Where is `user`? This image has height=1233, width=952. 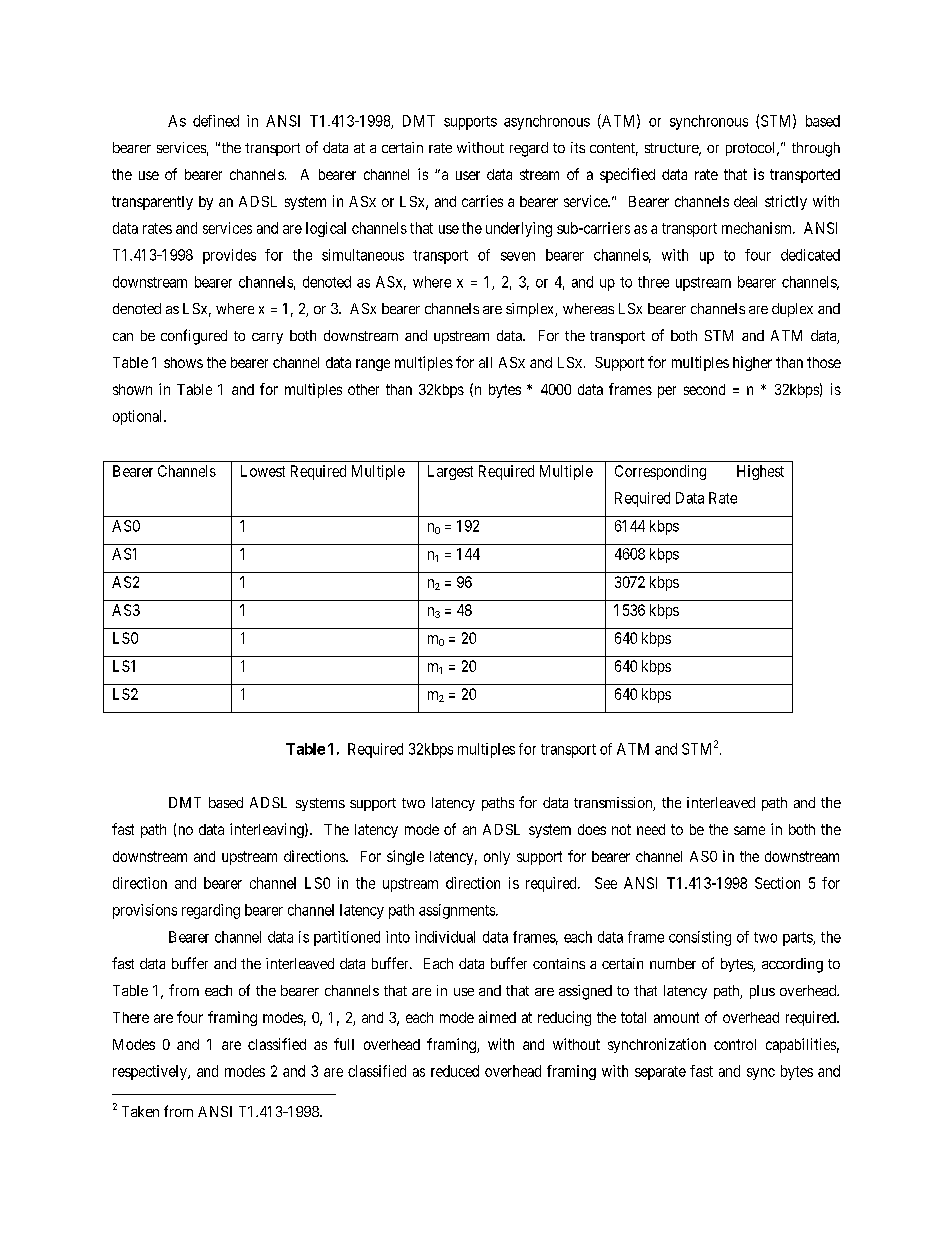 user is located at coordinates (468, 175).
